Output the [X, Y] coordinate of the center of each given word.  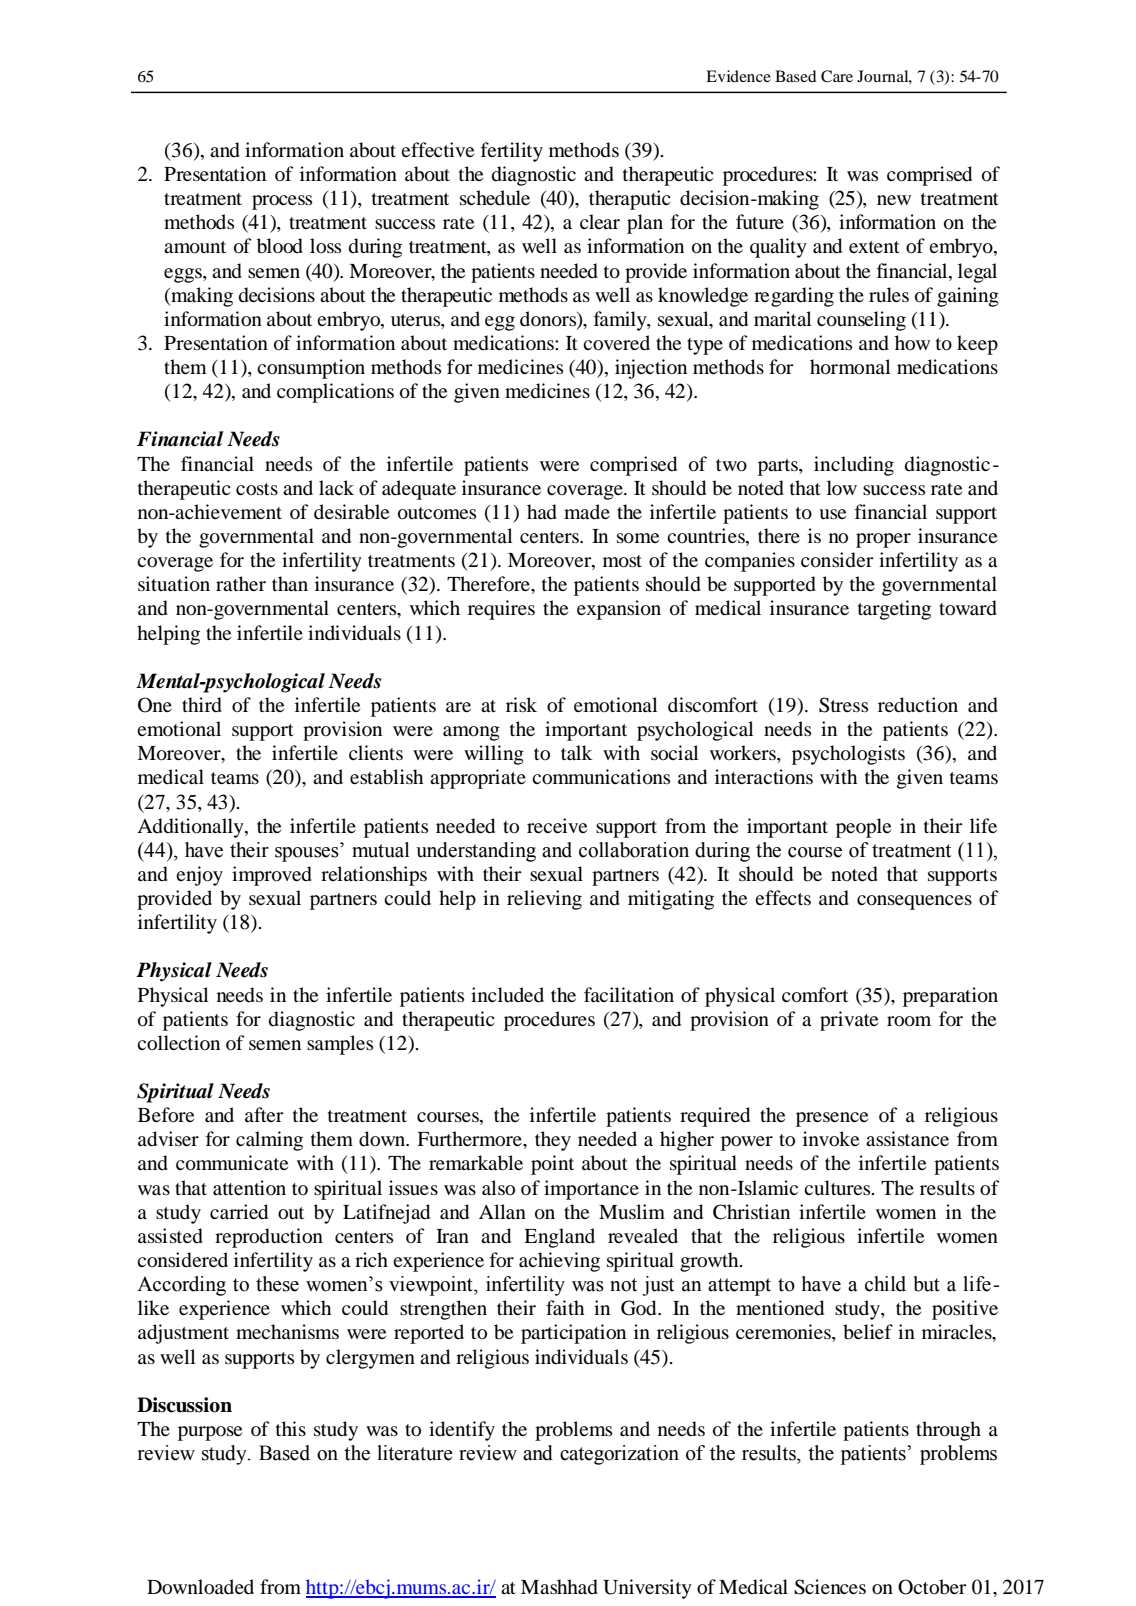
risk [521, 704]
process [282, 202]
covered [616, 343]
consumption [311, 369]
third [202, 705]
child [885, 1284]
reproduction [269, 1238]
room [909, 1021]
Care [837, 76]
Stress [843, 705]
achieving [559, 1262]
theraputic [630, 200]
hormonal [850, 367]
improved [272, 876]
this [291, 1428]
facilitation [629, 994]
